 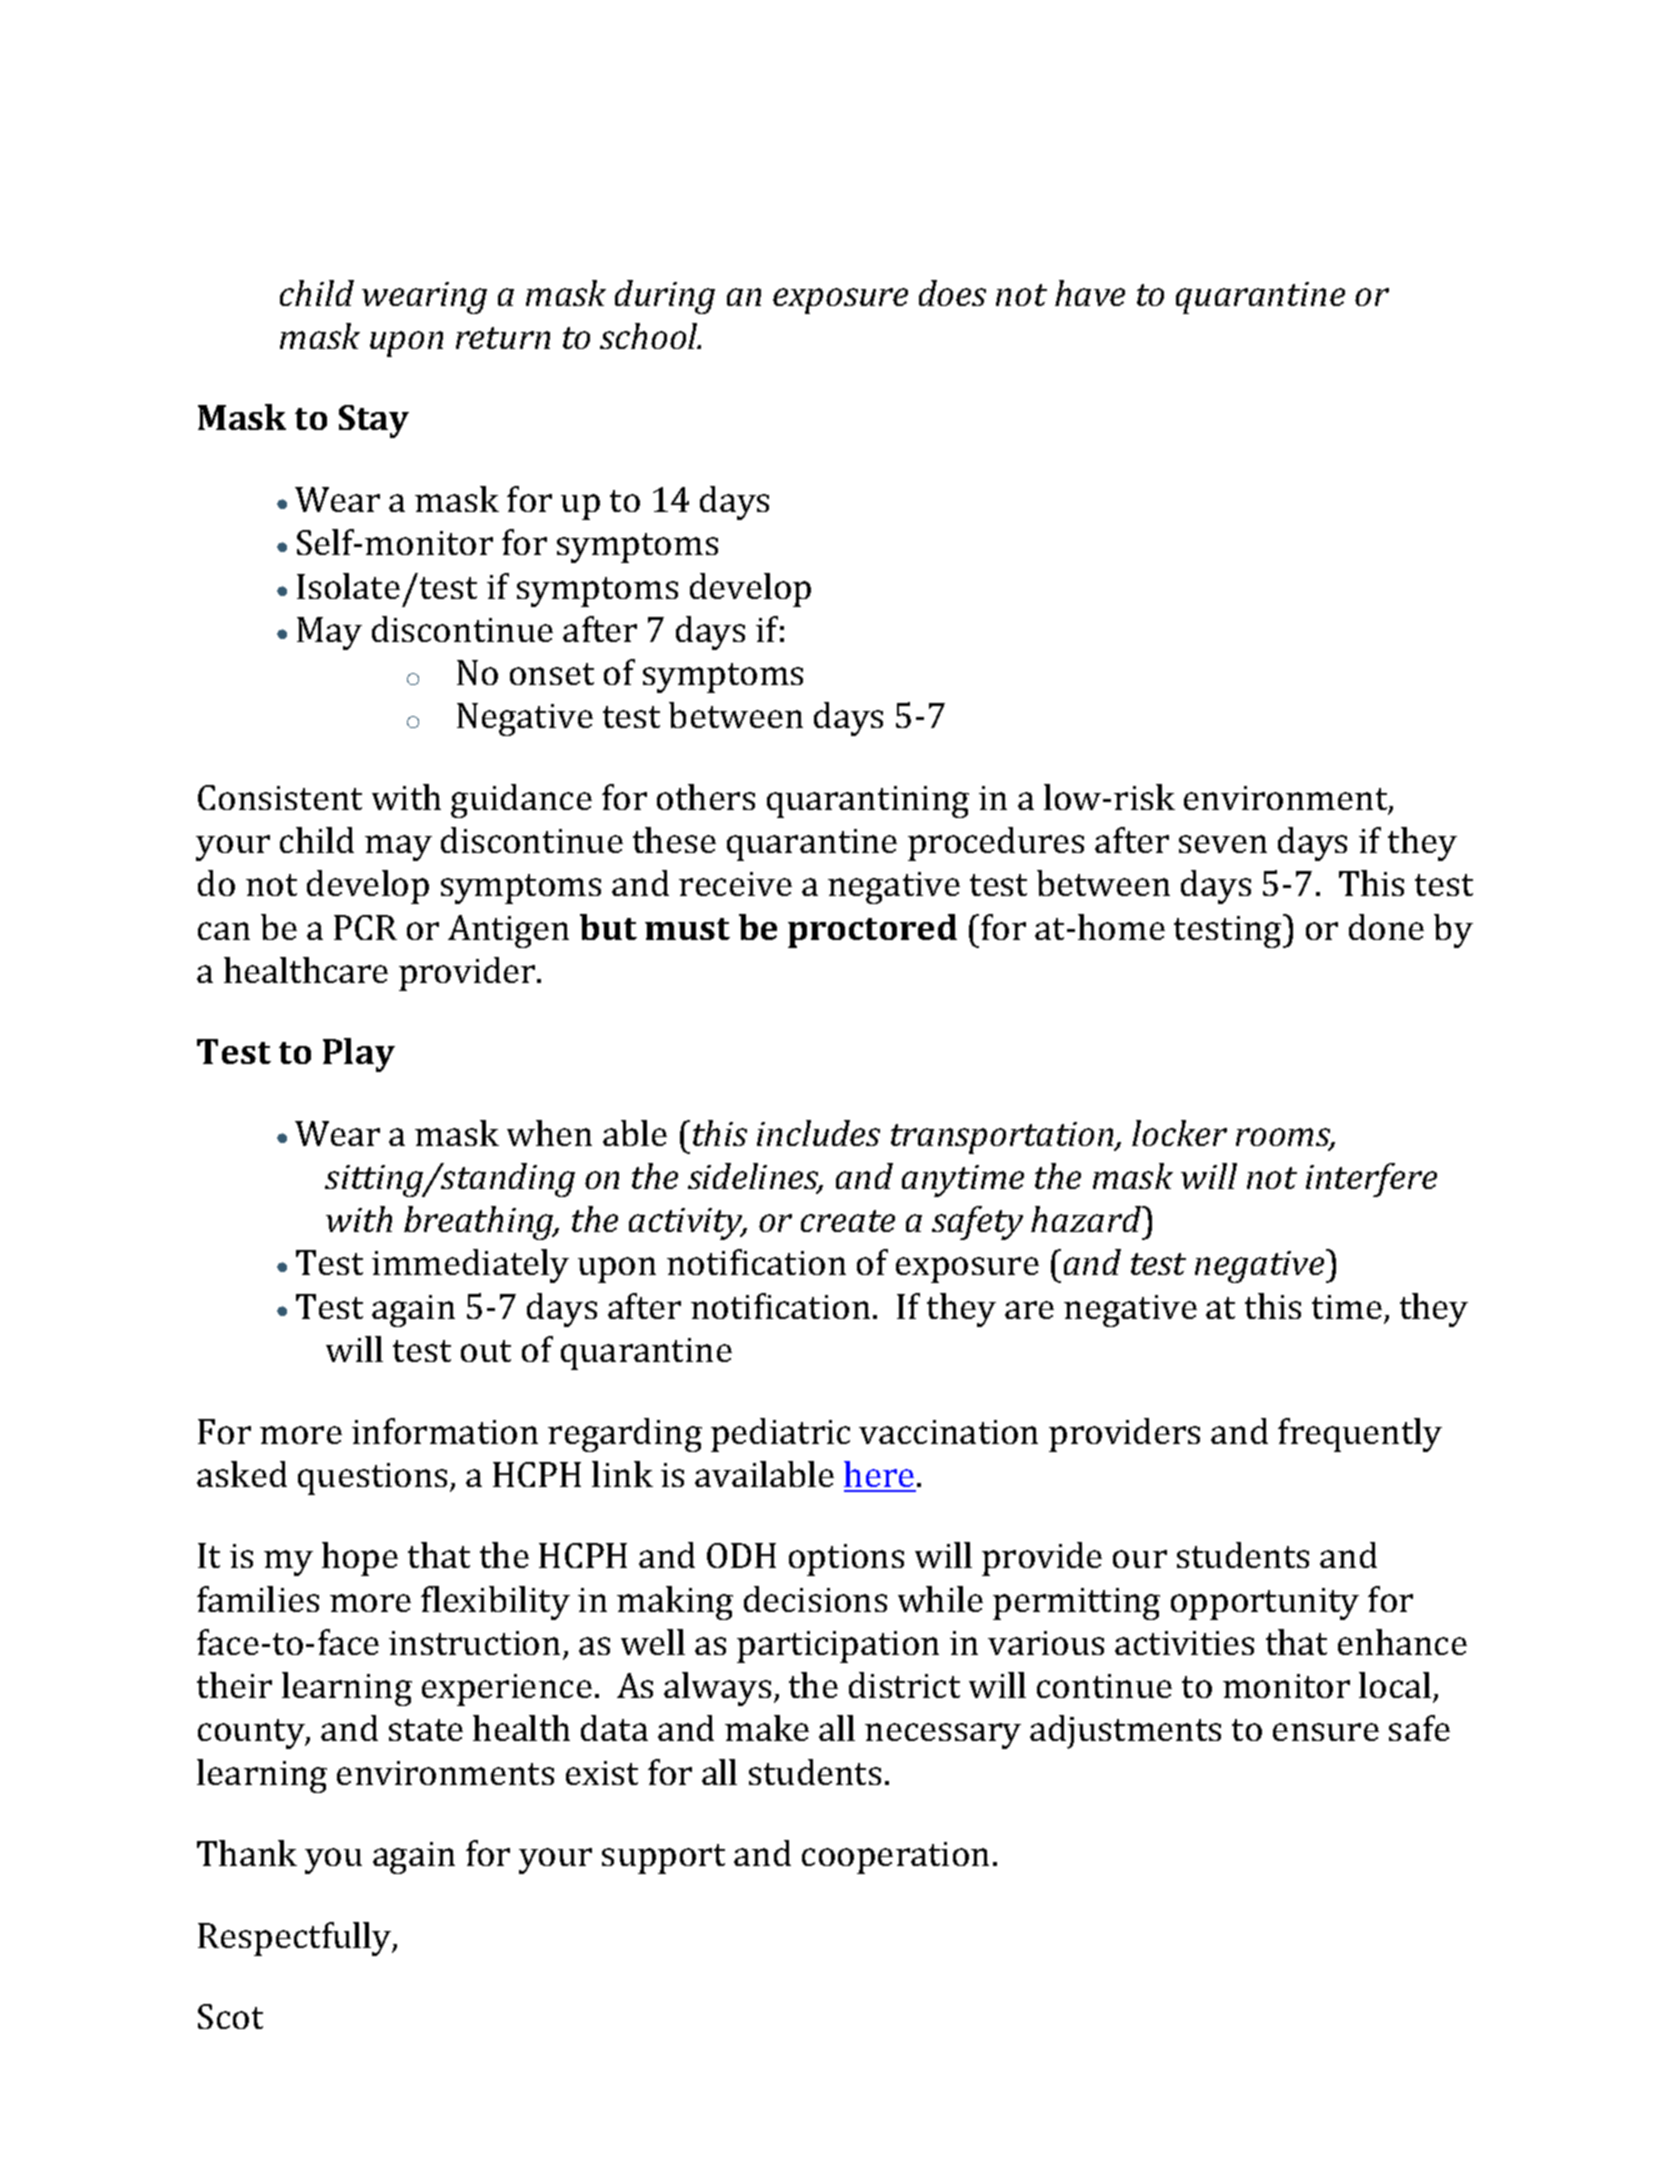 I want to click on includes, so click(x=818, y=1133).
